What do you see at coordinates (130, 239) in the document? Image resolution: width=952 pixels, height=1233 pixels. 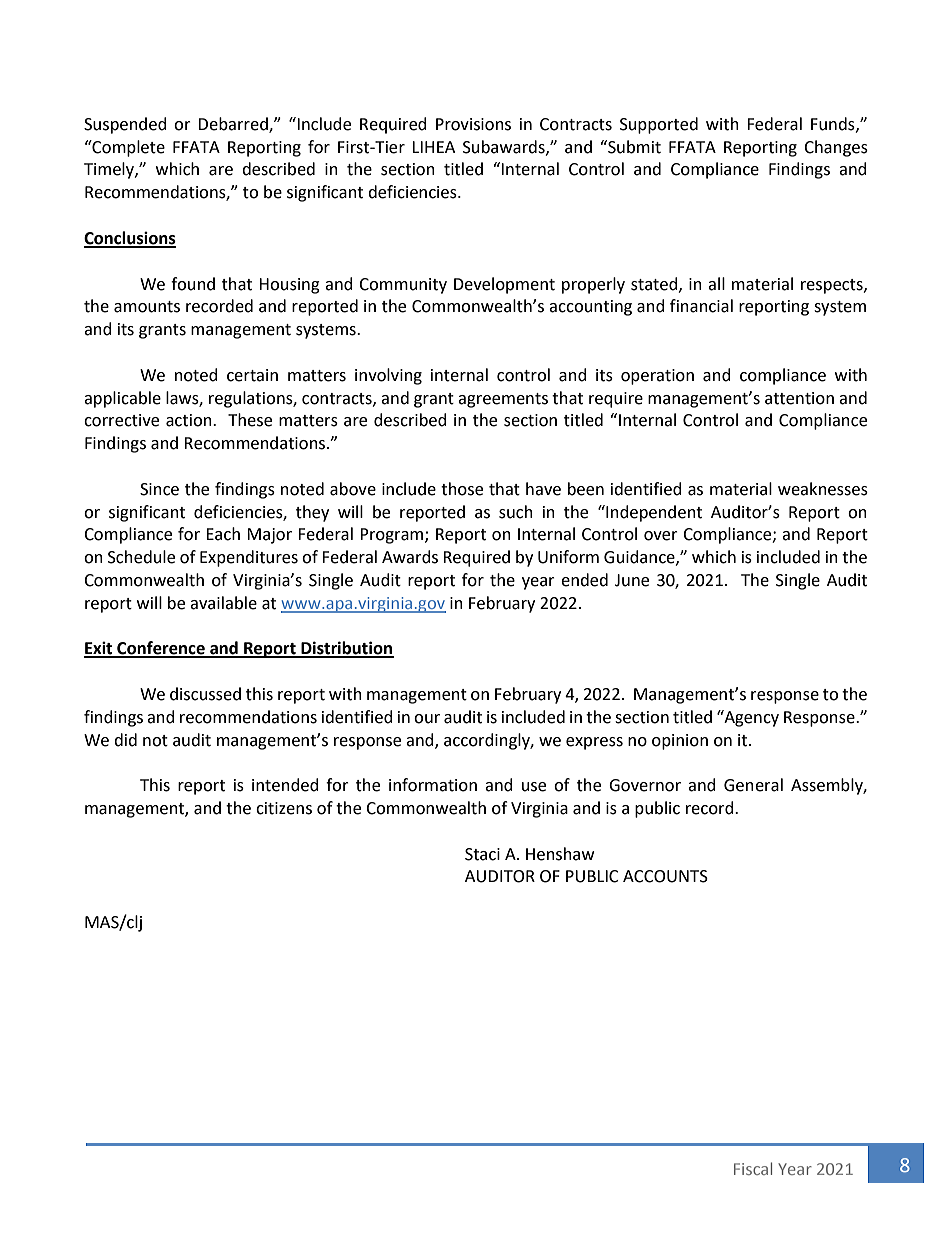 I see `Conclusions` at bounding box center [130, 239].
